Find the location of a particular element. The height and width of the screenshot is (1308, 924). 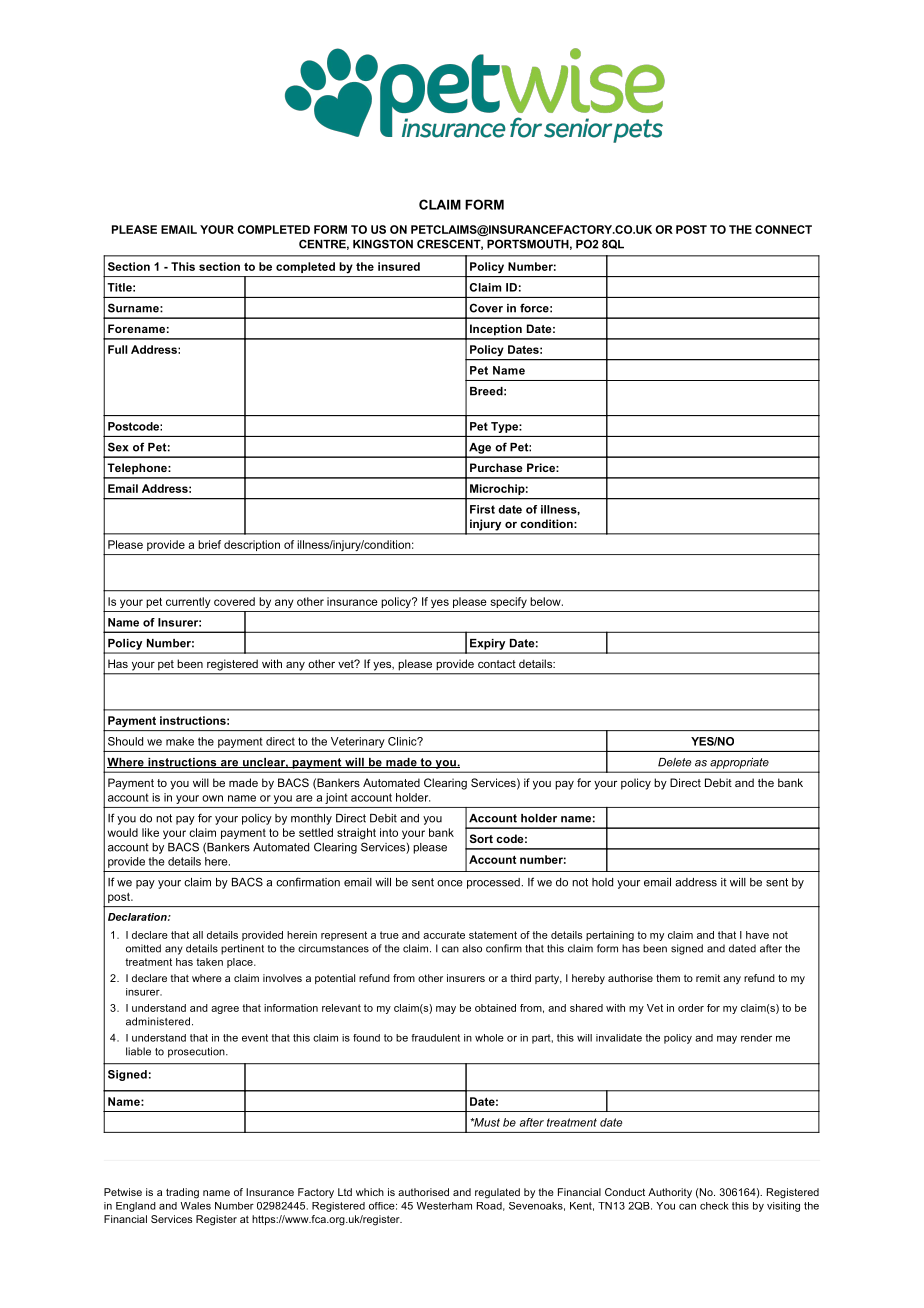

CONNECT is located at coordinates (783, 229).
